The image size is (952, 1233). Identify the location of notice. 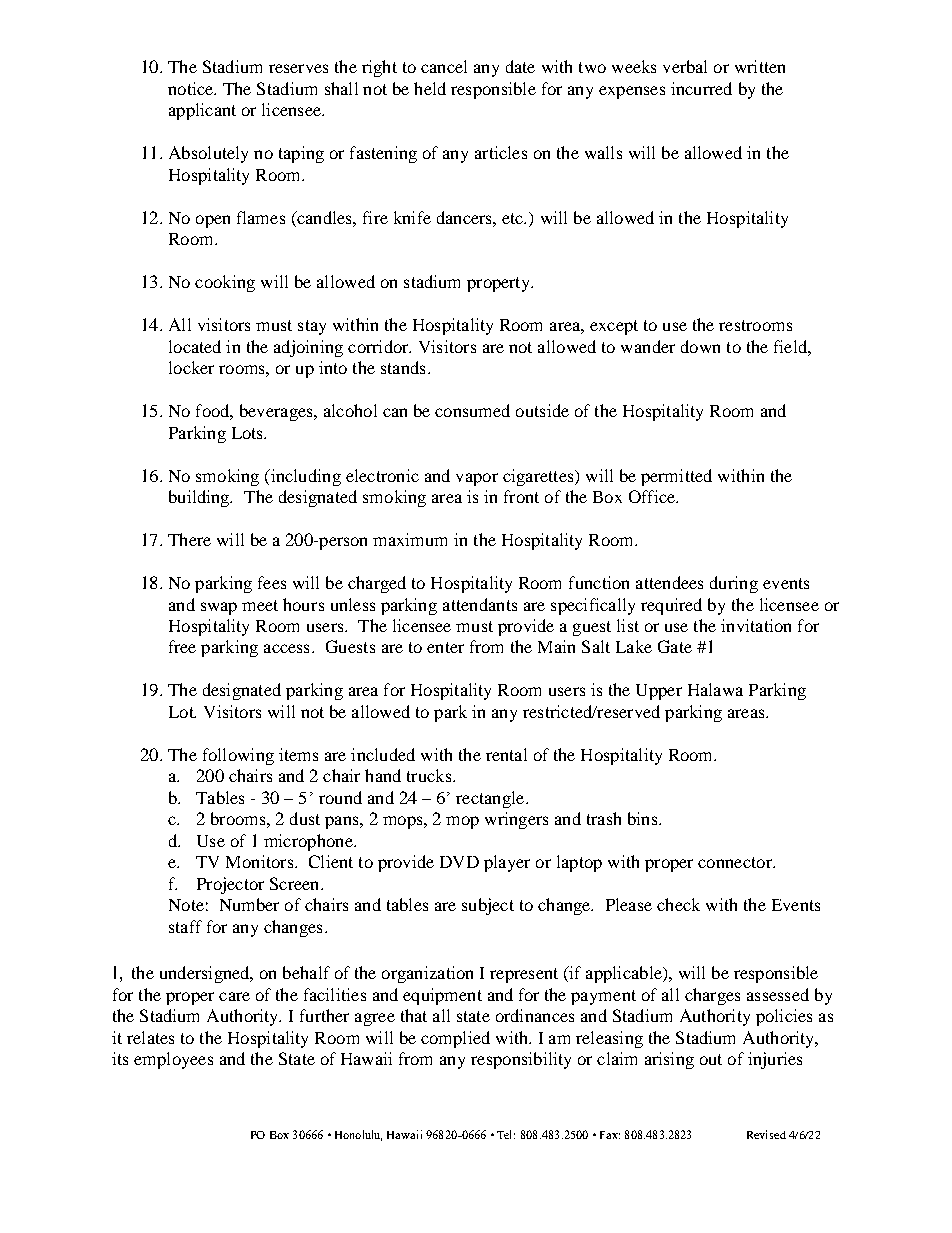
(192, 88).
